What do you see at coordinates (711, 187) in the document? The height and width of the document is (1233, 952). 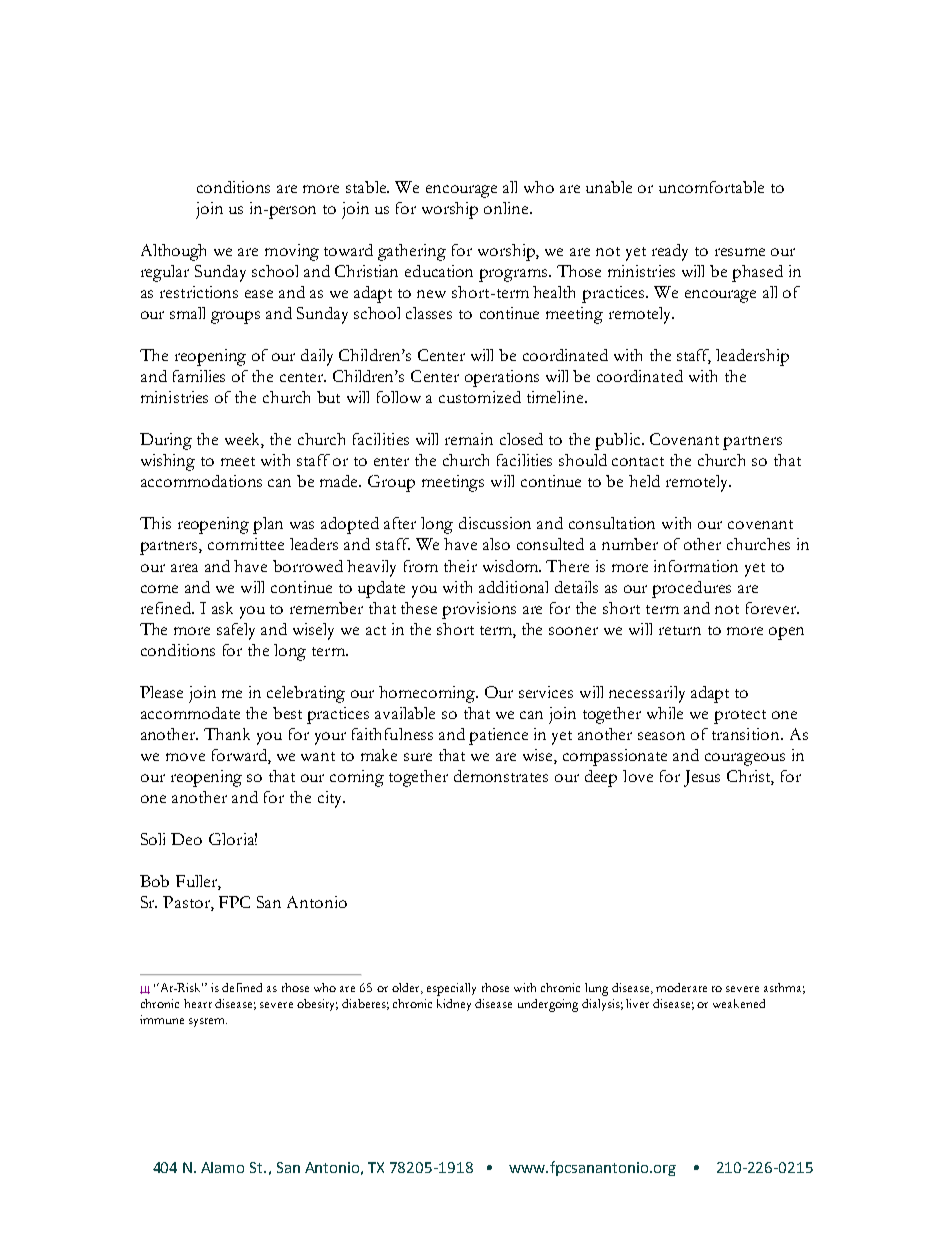 I see `uncomfortable` at bounding box center [711, 187].
